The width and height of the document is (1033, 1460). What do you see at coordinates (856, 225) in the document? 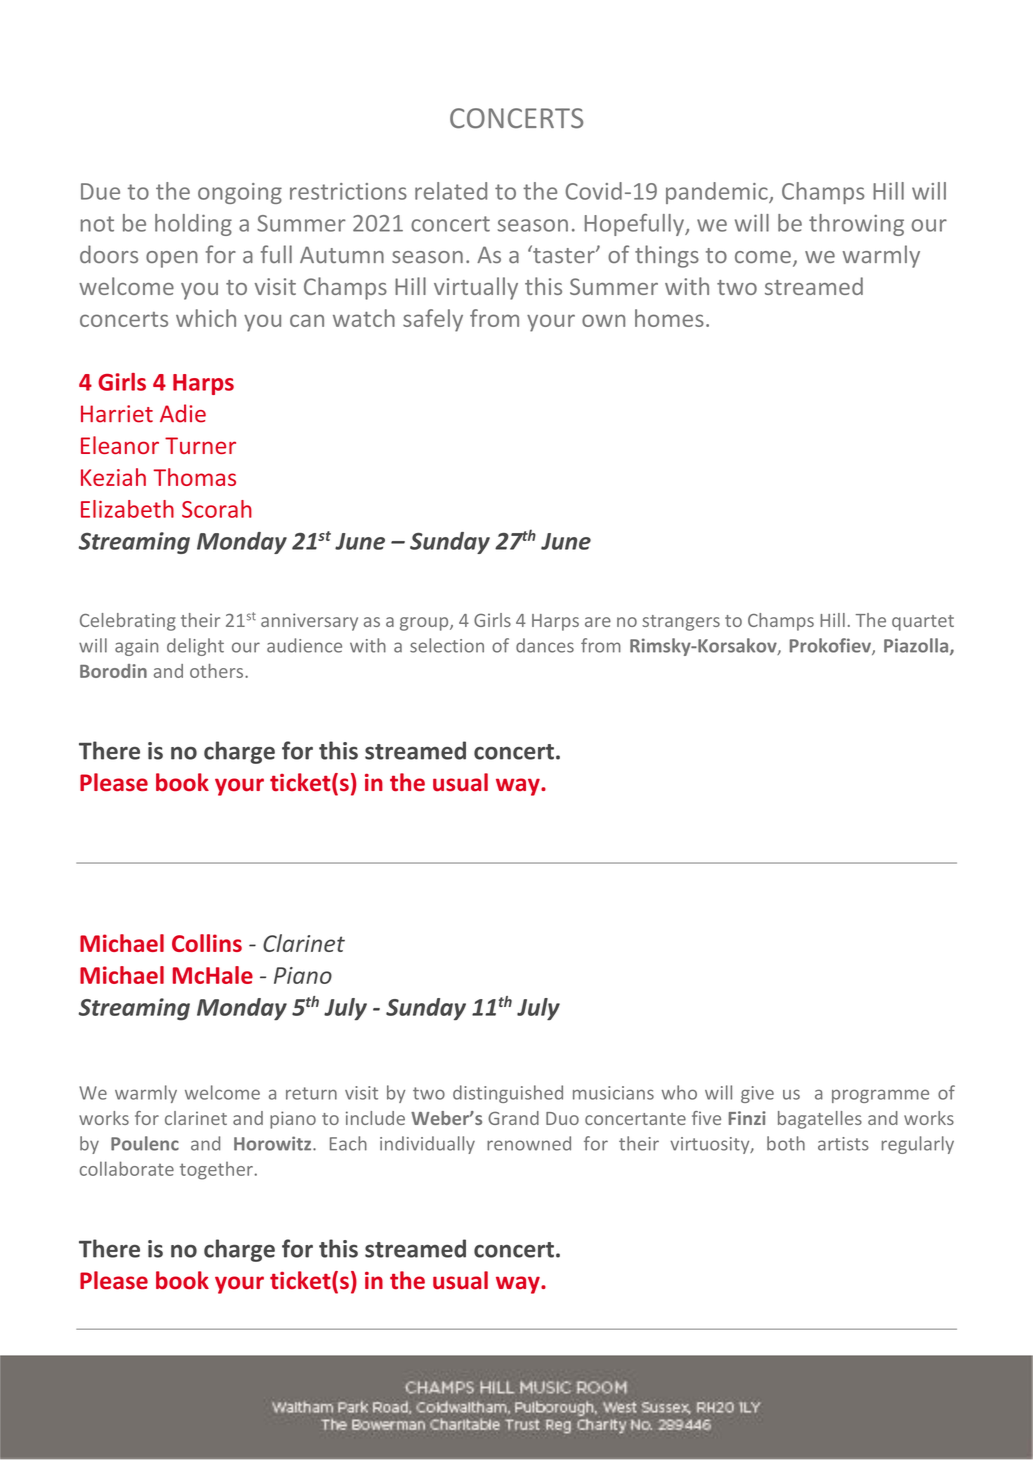
I see `throwing` at bounding box center [856, 225].
